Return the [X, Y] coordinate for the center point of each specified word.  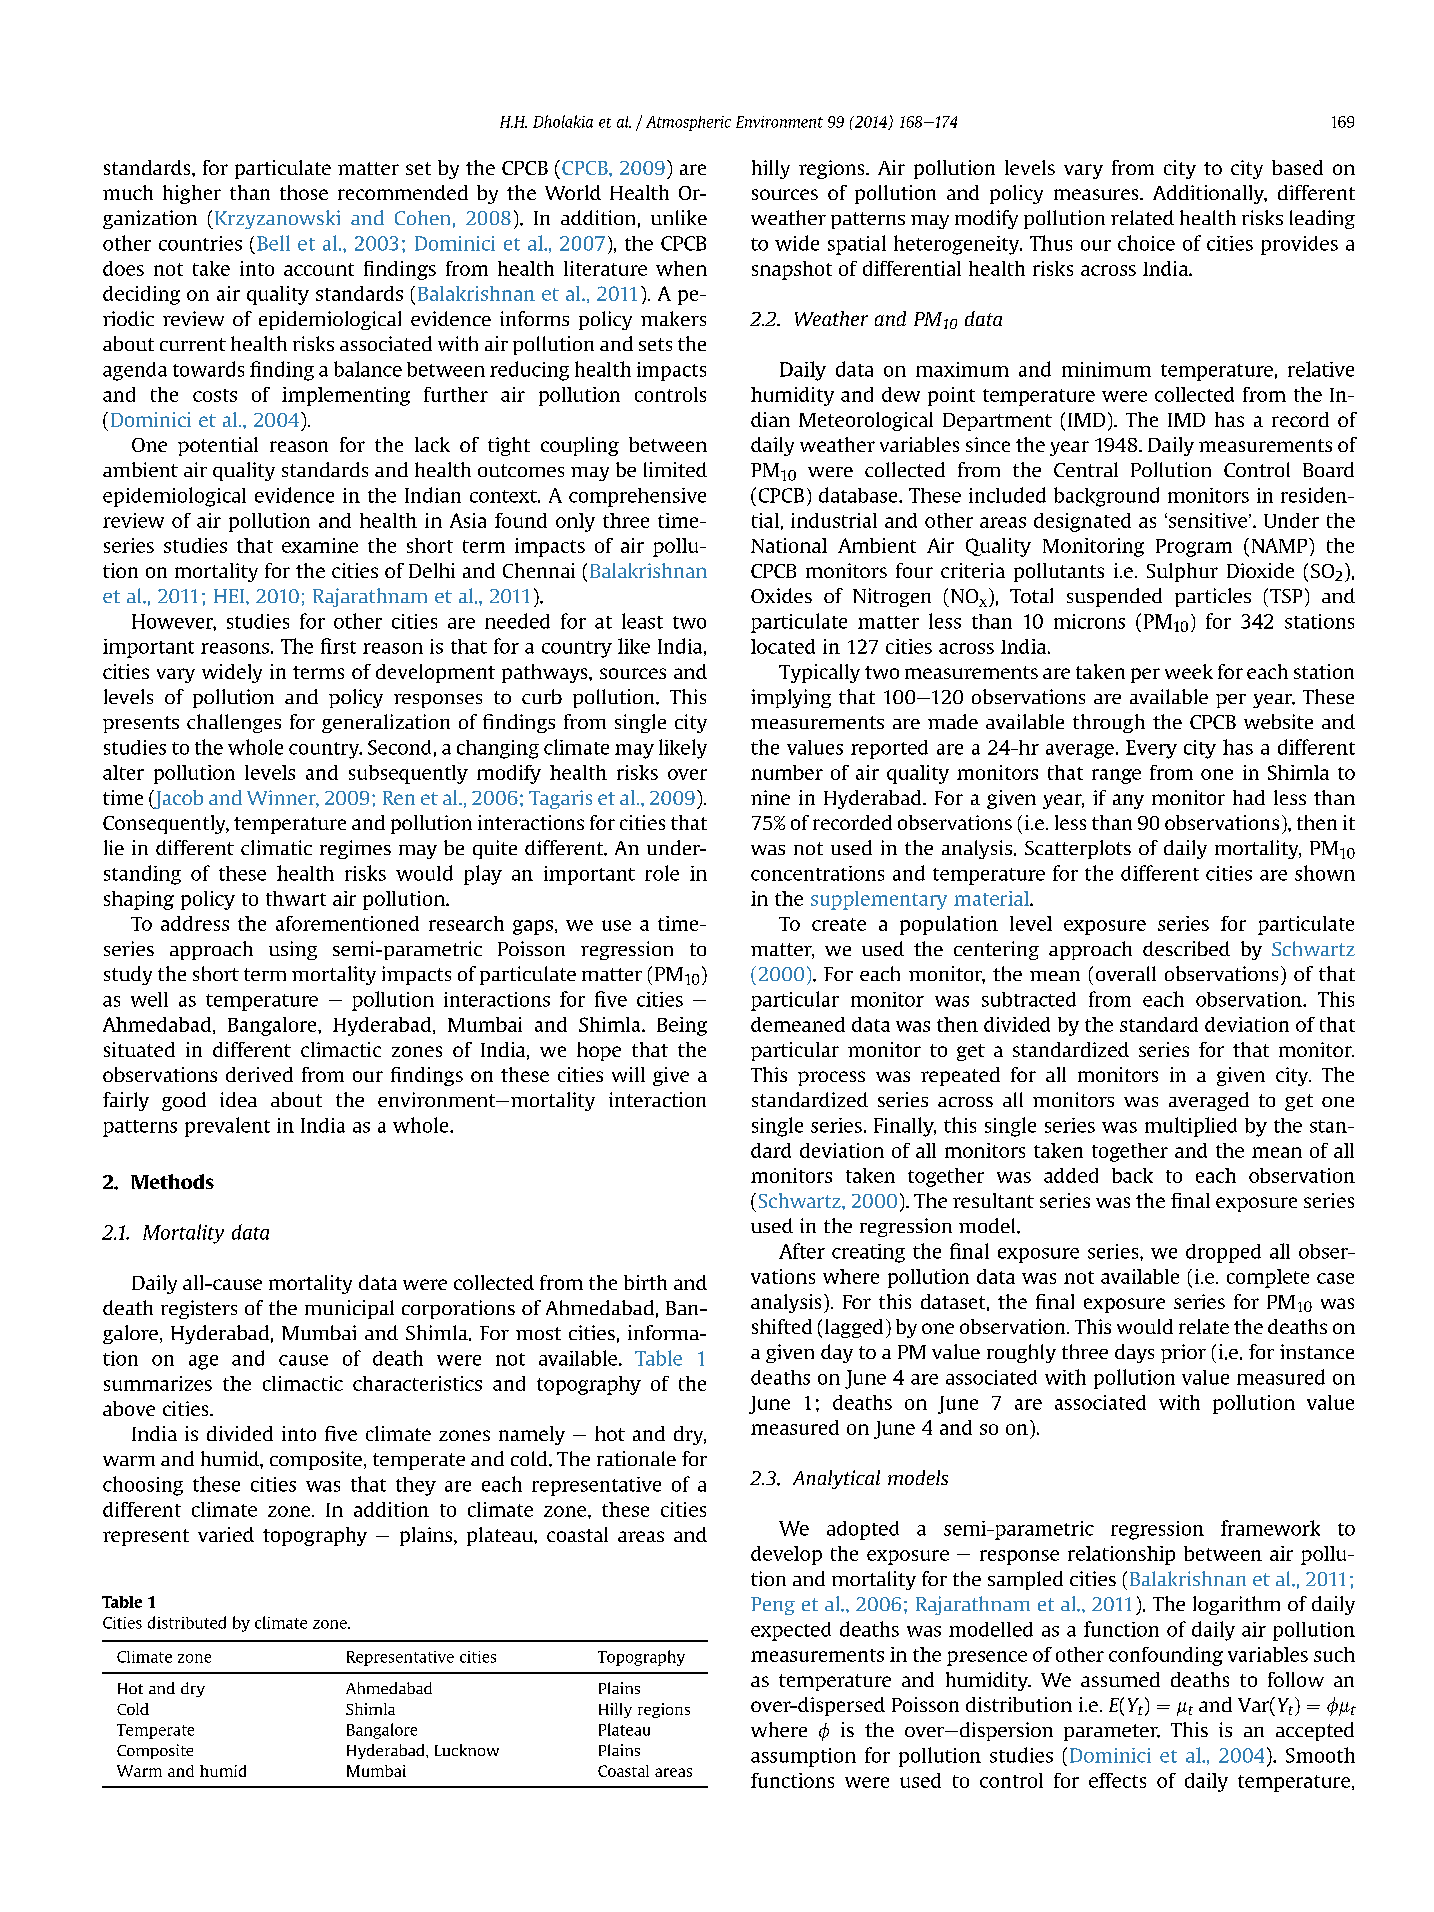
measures [1097, 194]
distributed [187, 1622]
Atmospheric [688, 123]
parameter [1112, 1732]
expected [791, 1631]
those [304, 192]
